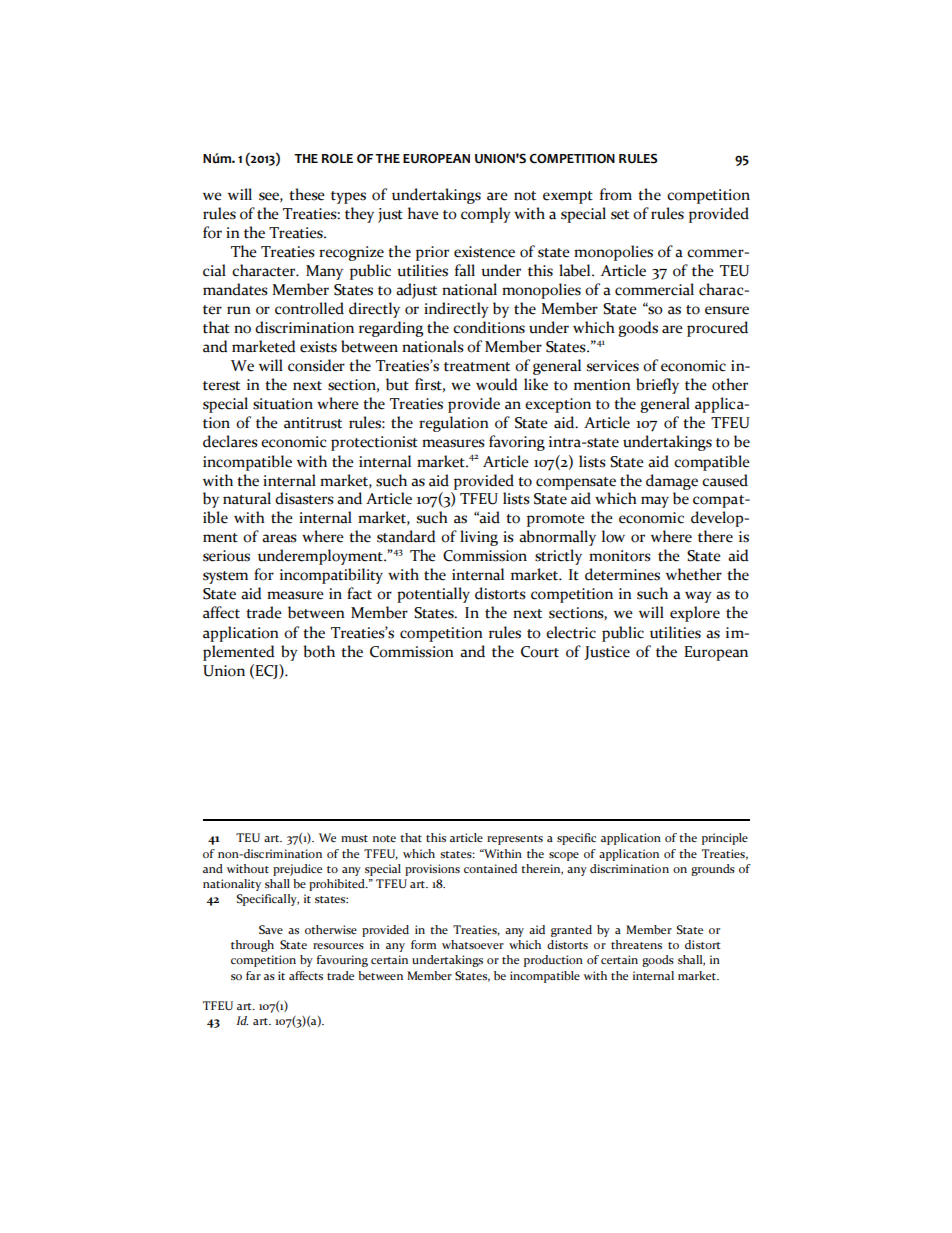  What do you see at coordinates (307, 194) in the screenshot?
I see `these` at bounding box center [307, 194].
